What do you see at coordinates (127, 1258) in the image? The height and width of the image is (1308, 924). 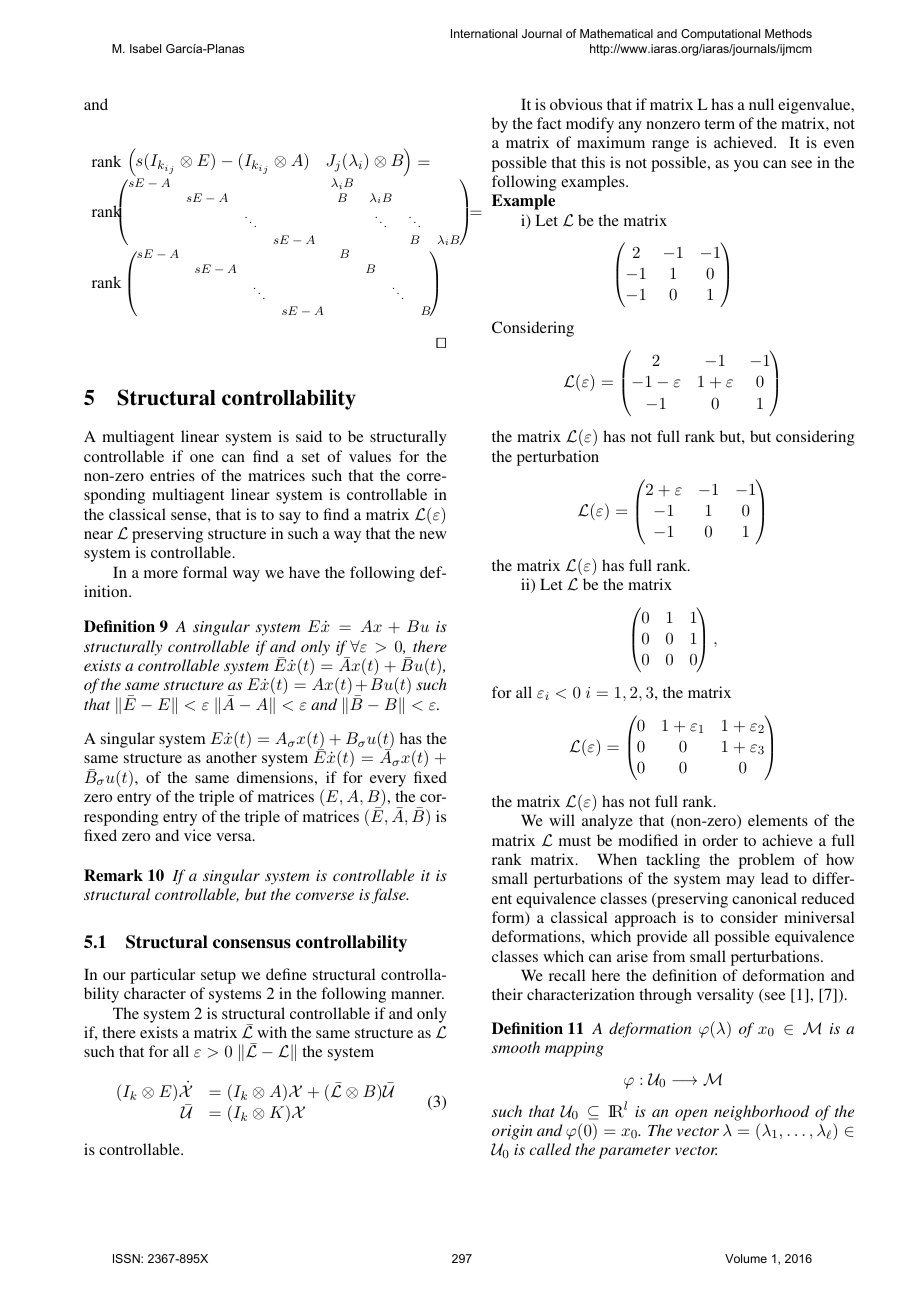 I see `ISSN` at bounding box center [127, 1258].
